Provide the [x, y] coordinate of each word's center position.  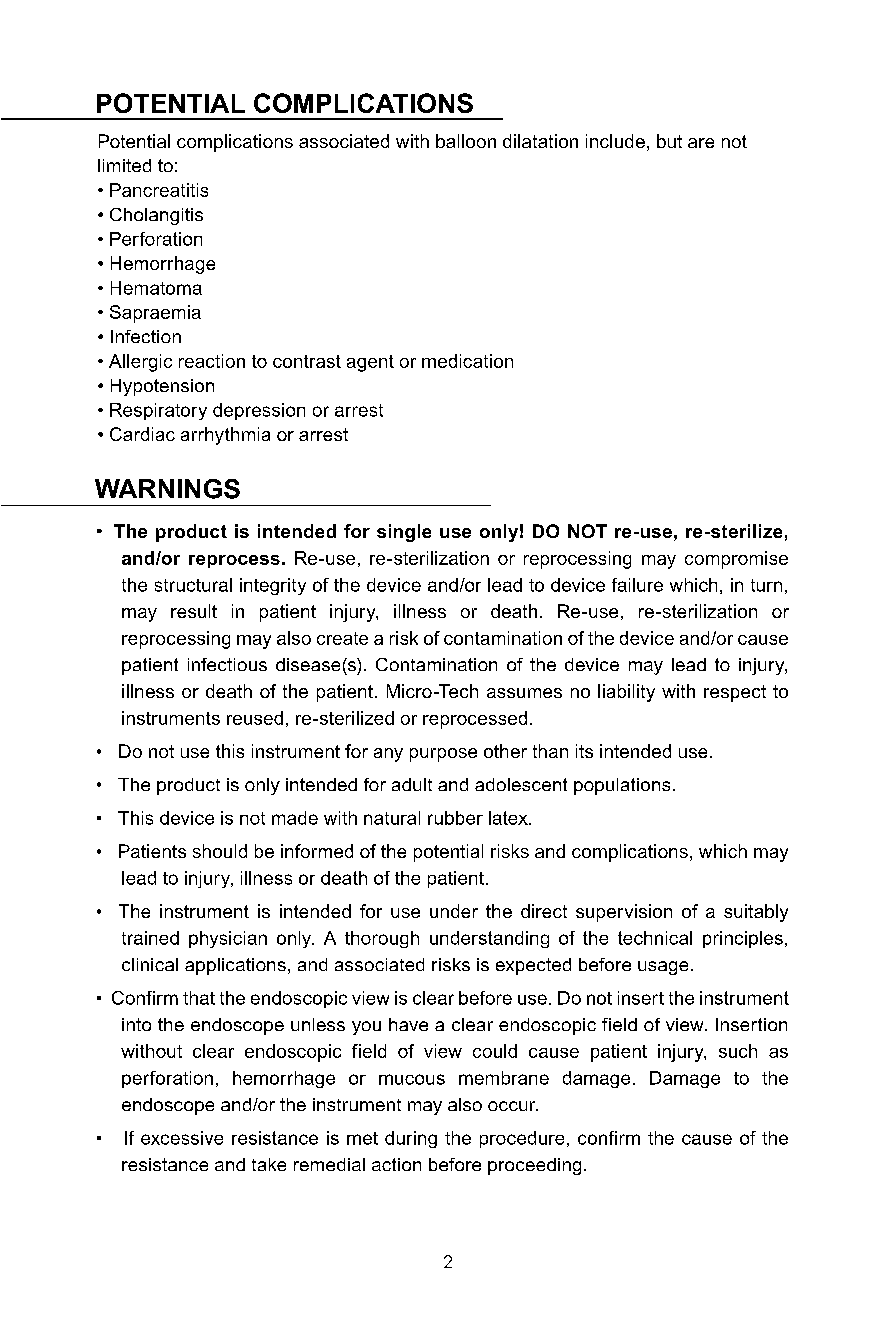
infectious [227, 664]
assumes [524, 693]
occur [513, 1106]
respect [735, 693]
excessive [182, 1138]
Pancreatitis [159, 190]
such [738, 1051]
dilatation [540, 141]
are [701, 143]
